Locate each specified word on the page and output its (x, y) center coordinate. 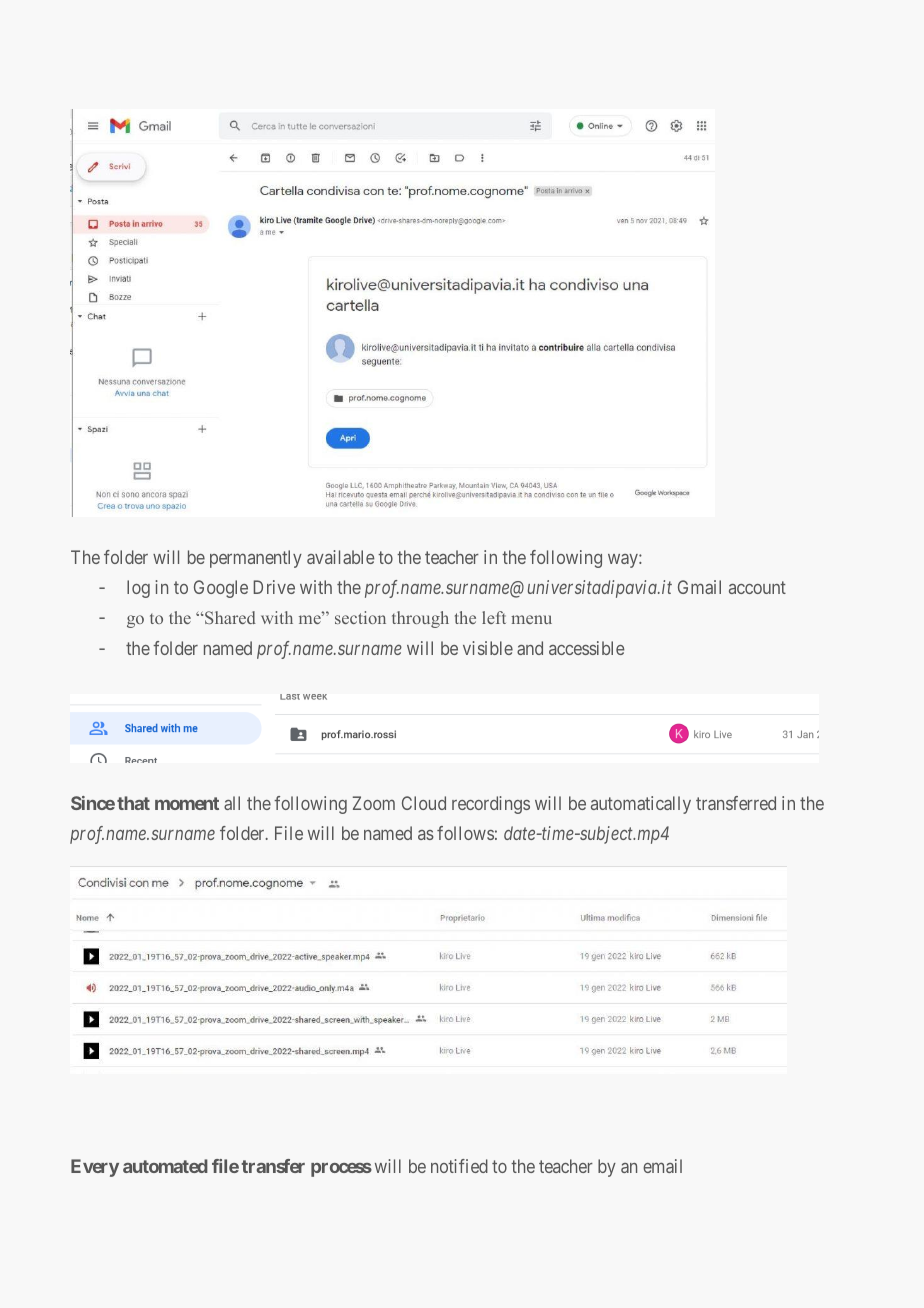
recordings (491, 805)
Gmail (699, 587)
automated (165, 1166)
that (133, 803)
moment (187, 803)
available (341, 557)
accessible (587, 648)
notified (459, 1166)
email (662, 1166)
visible (488, 648)
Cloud (424, 803)
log (138, 589)
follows (465, 833)
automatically (641, 805)
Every (95, 1168)
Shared (230, 617)
